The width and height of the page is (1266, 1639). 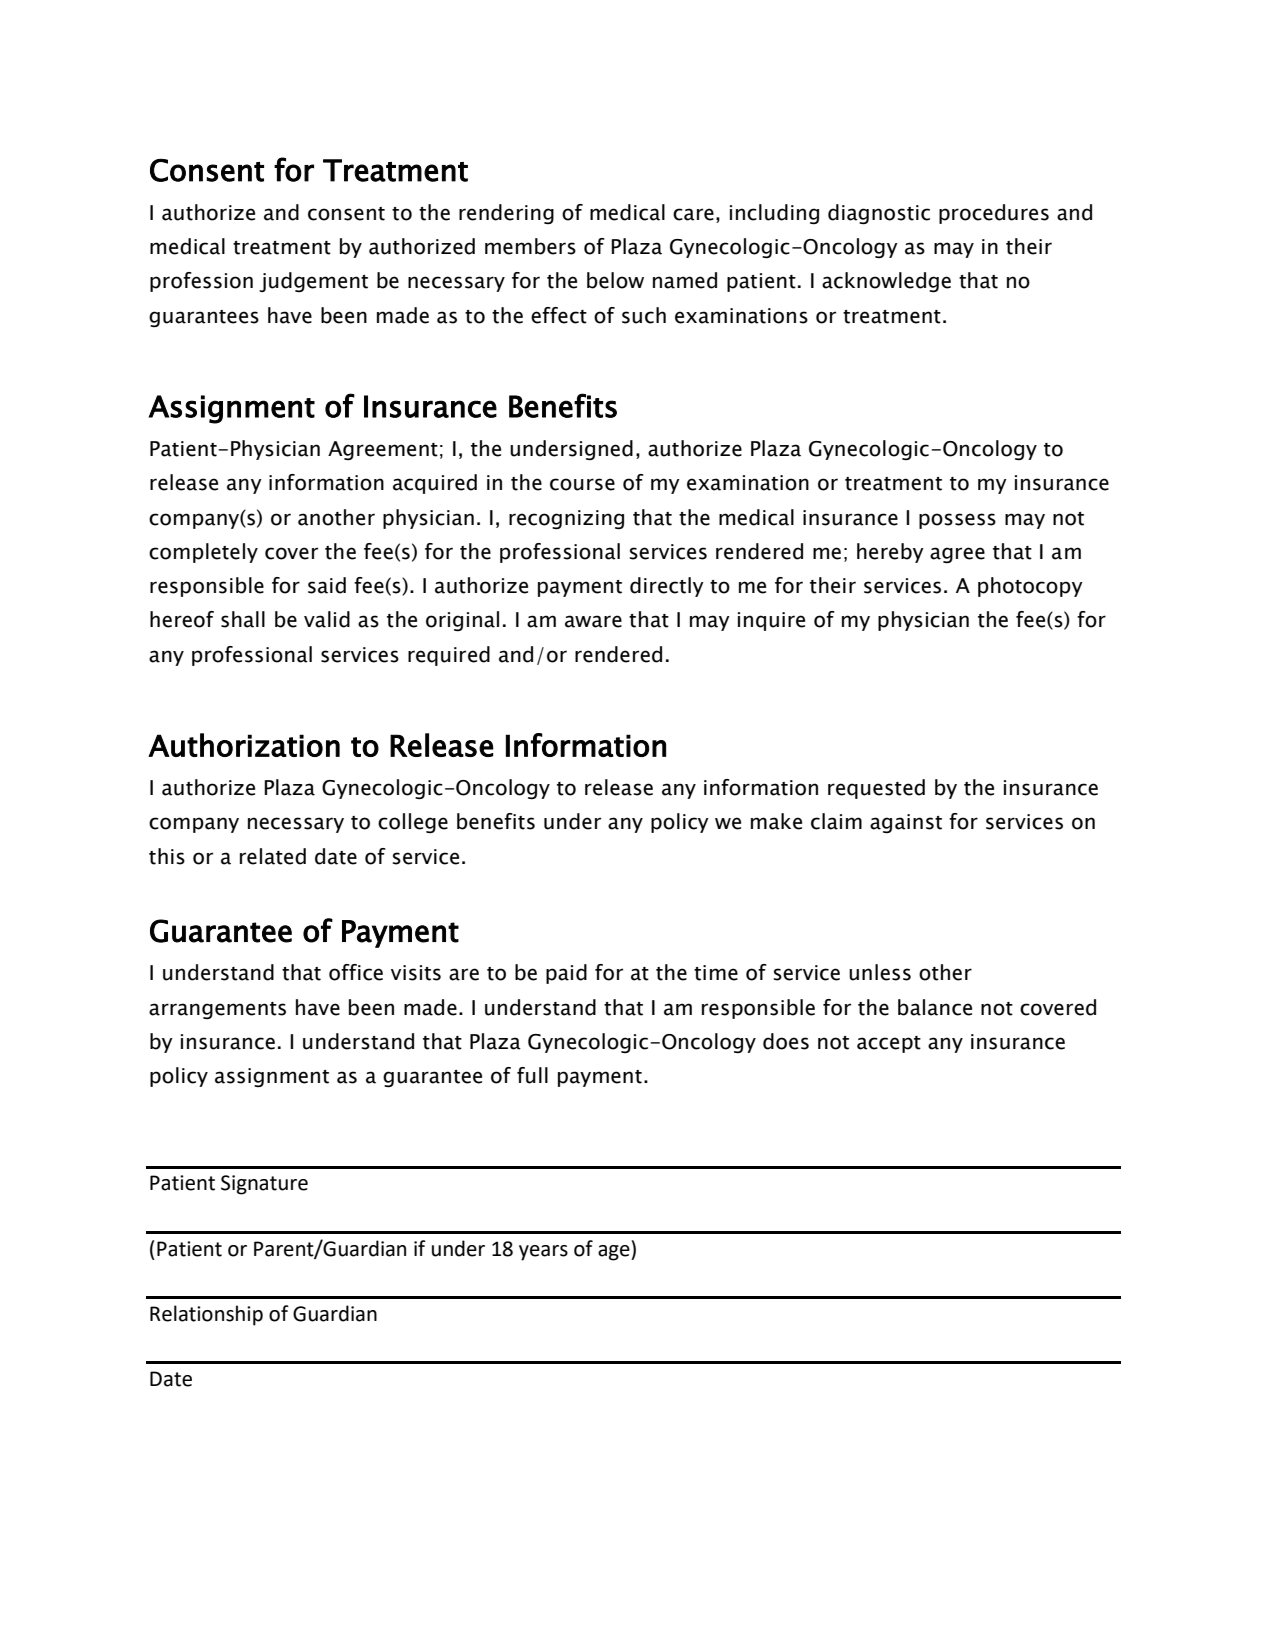 I want to click on age, so click(x=615, y=1253).
